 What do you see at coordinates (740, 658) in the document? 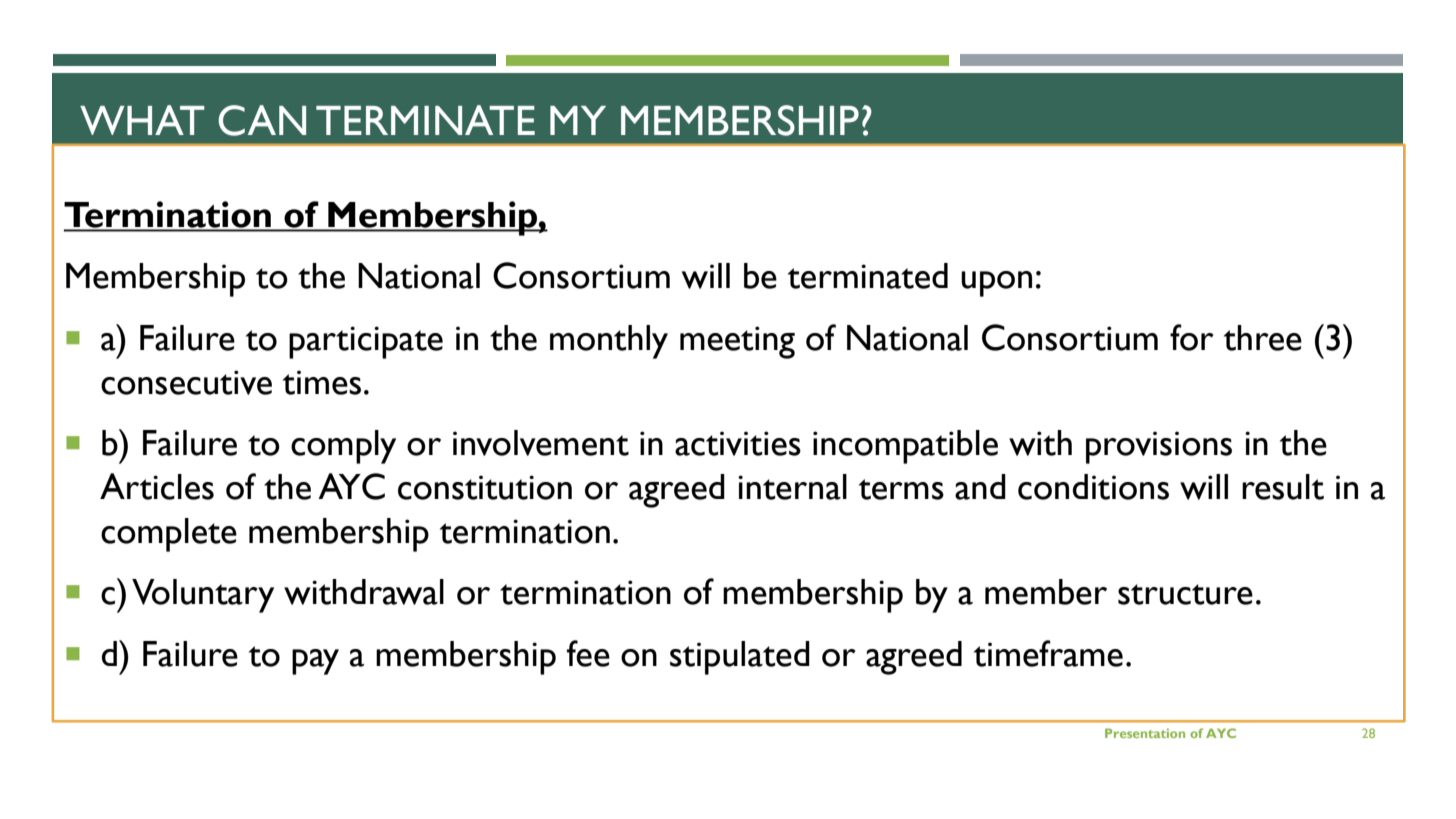
I see `stipulated` at bounding box center [740, 658].
